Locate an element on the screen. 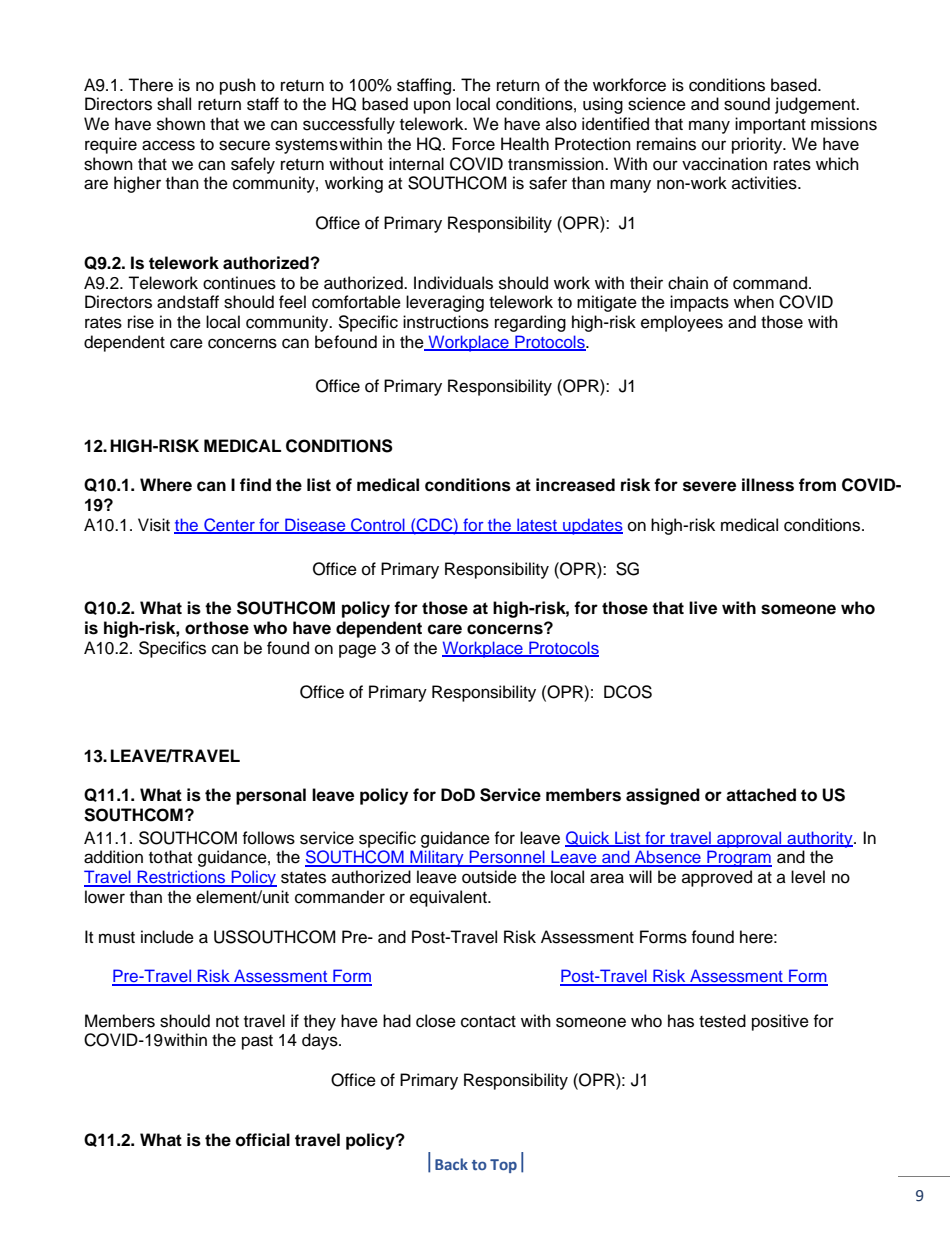 This screenshot has height=1233, width=952. Center is located at coordinates (229, 526).
